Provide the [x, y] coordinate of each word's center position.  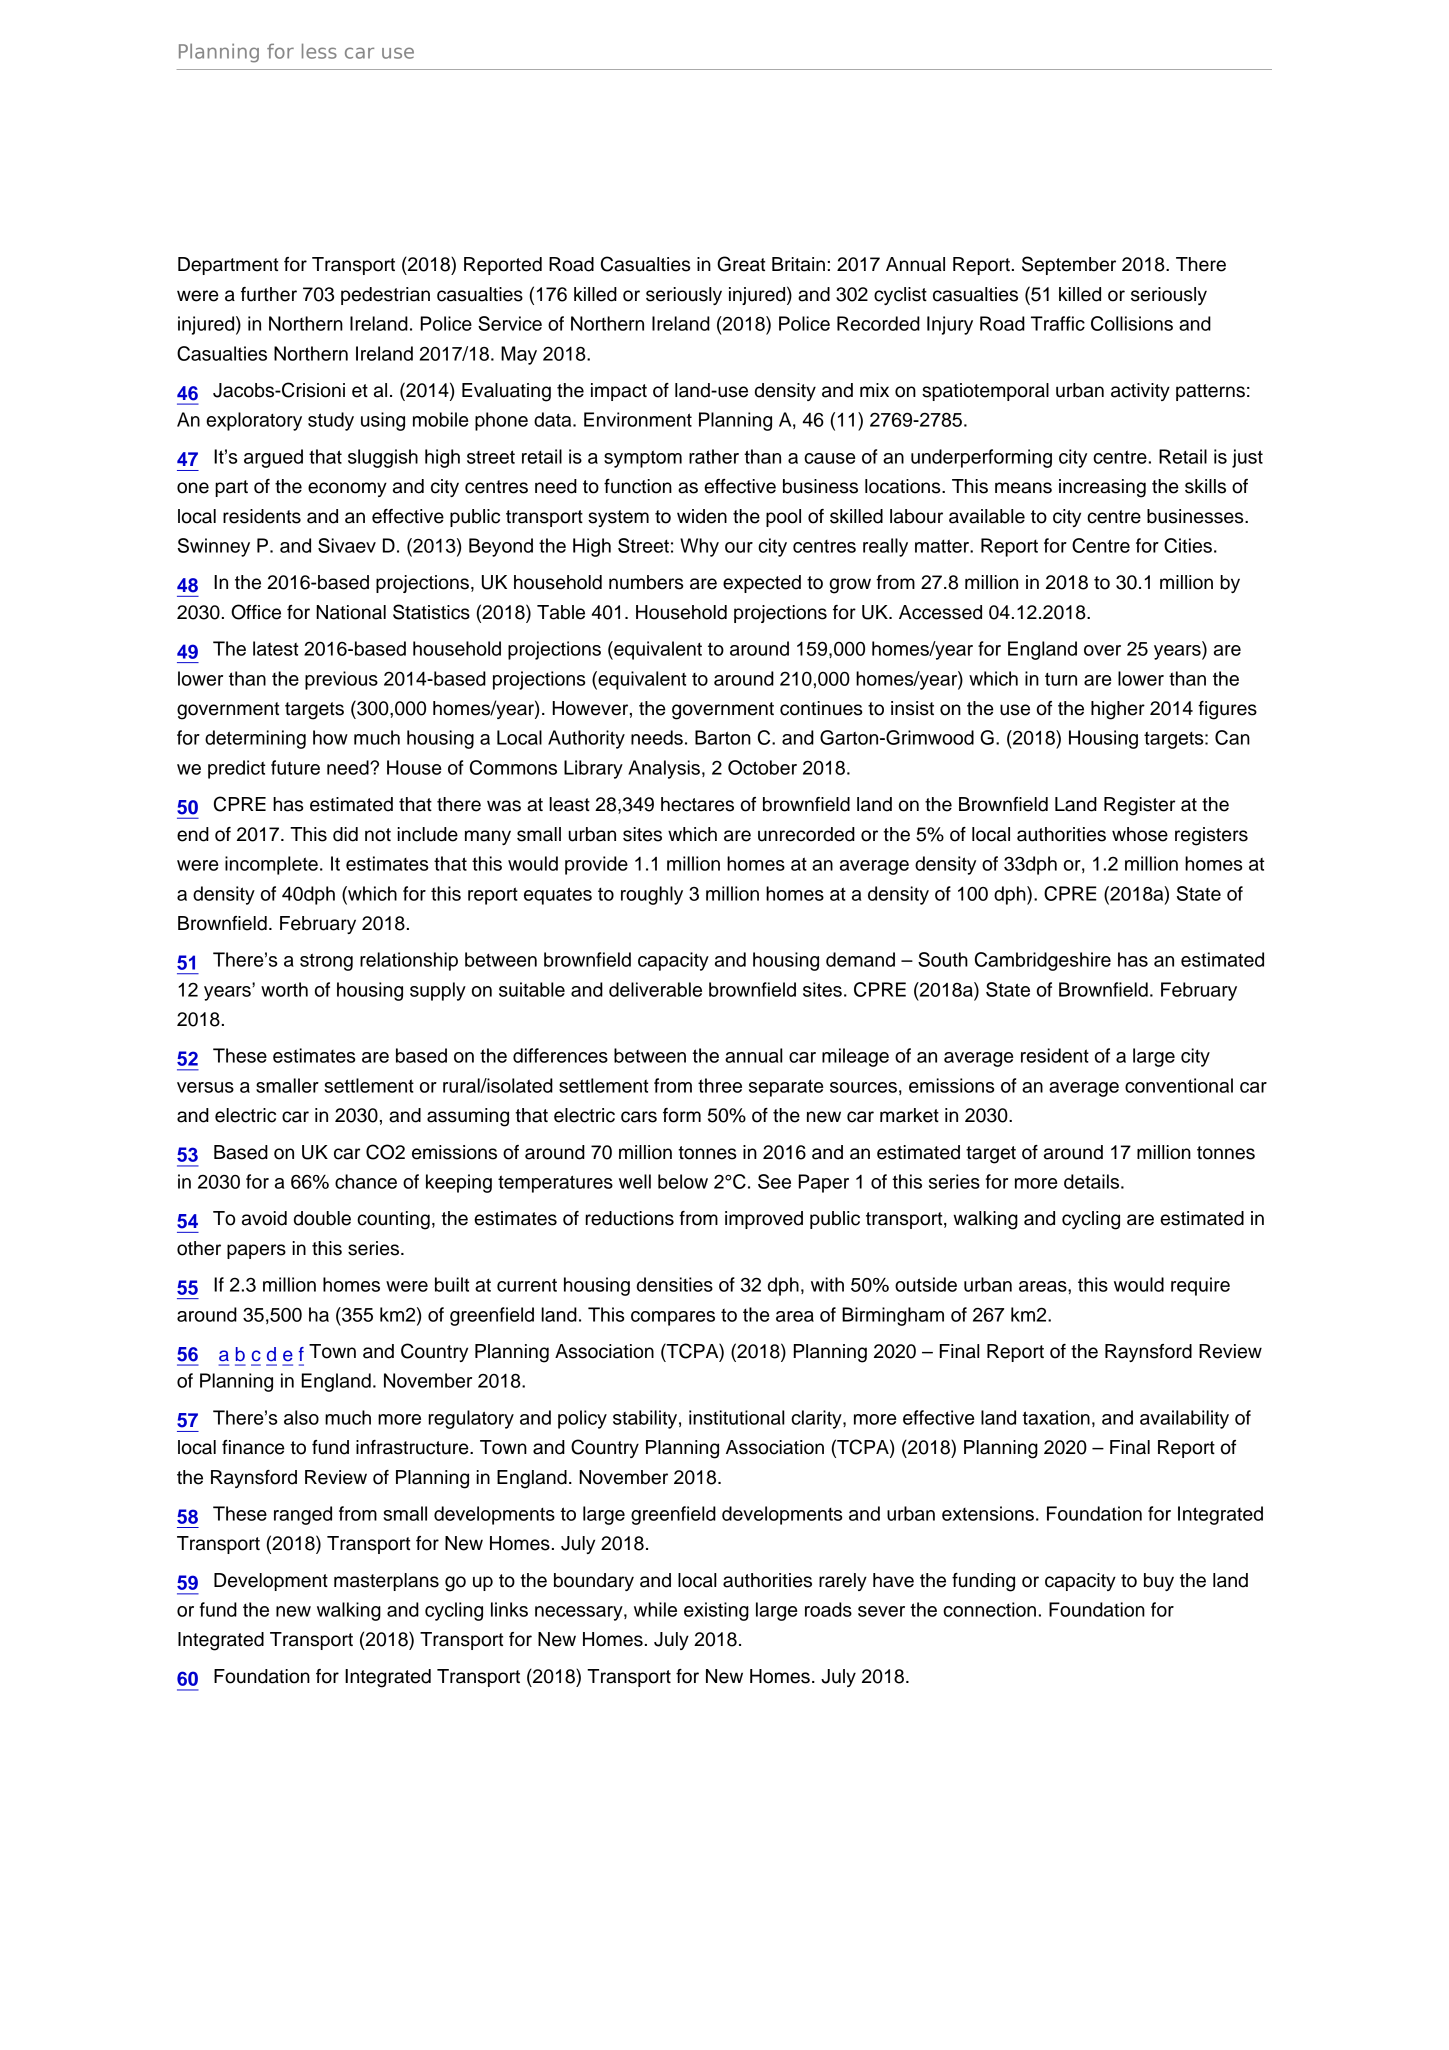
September [1069, 265]
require [1200, 1286]
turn [1061, 679]
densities [675, 1284]
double [322, 1218]
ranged [303, 1515]
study [331, 421]
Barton [723, 737]
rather [714, 456]
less [319, 51]
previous [341, 680]
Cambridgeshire [1043, 961]
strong [326, 962]
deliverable [655, 989]
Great [741, 264]
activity [1140, 392]
